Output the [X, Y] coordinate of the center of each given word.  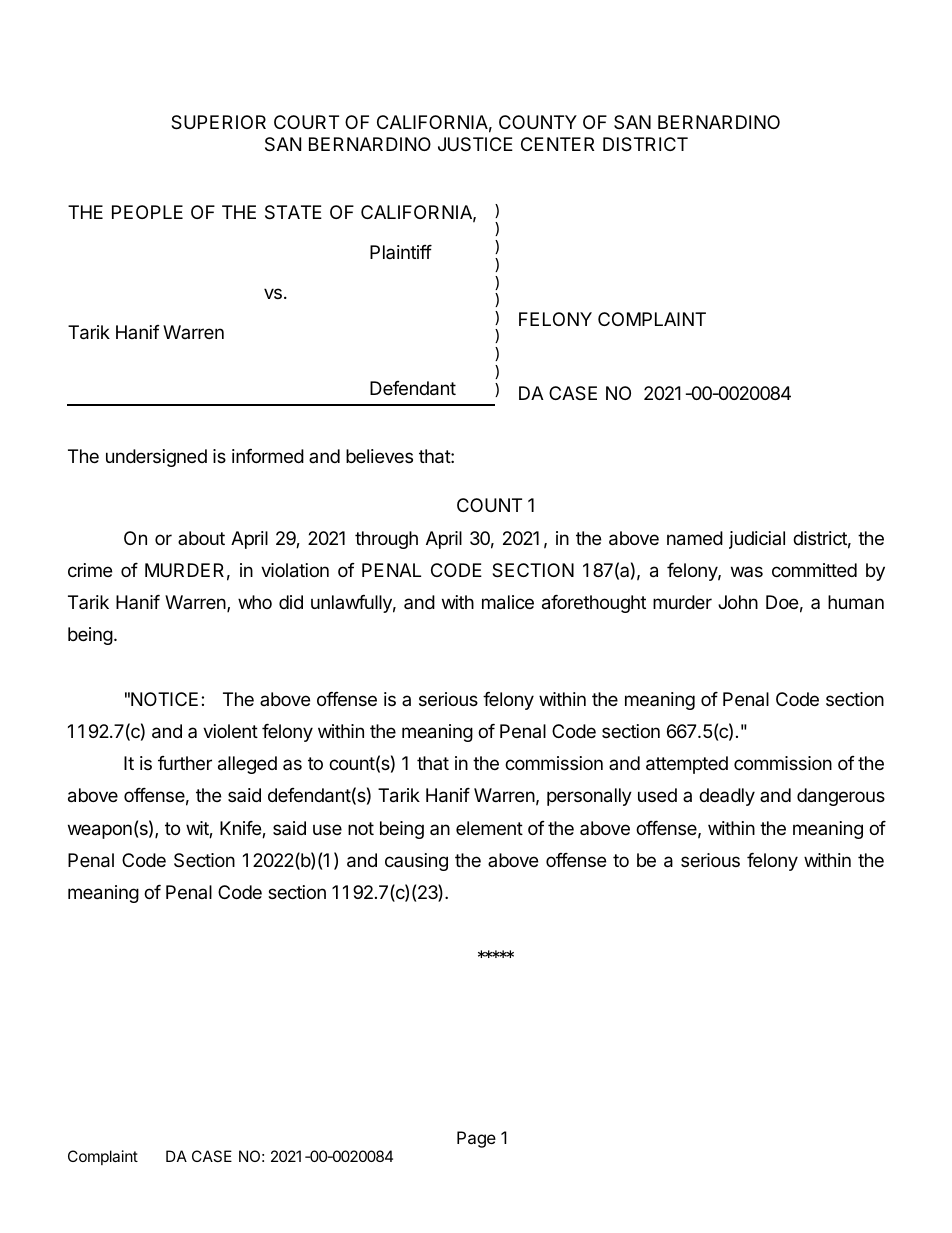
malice [508, 602]
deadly [727, 797]
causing [416, 862]
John [738, 602]
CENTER [557, 144]
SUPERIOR [218, 122]
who [255, 602]
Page [476, 1139]
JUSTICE [475, 144]
